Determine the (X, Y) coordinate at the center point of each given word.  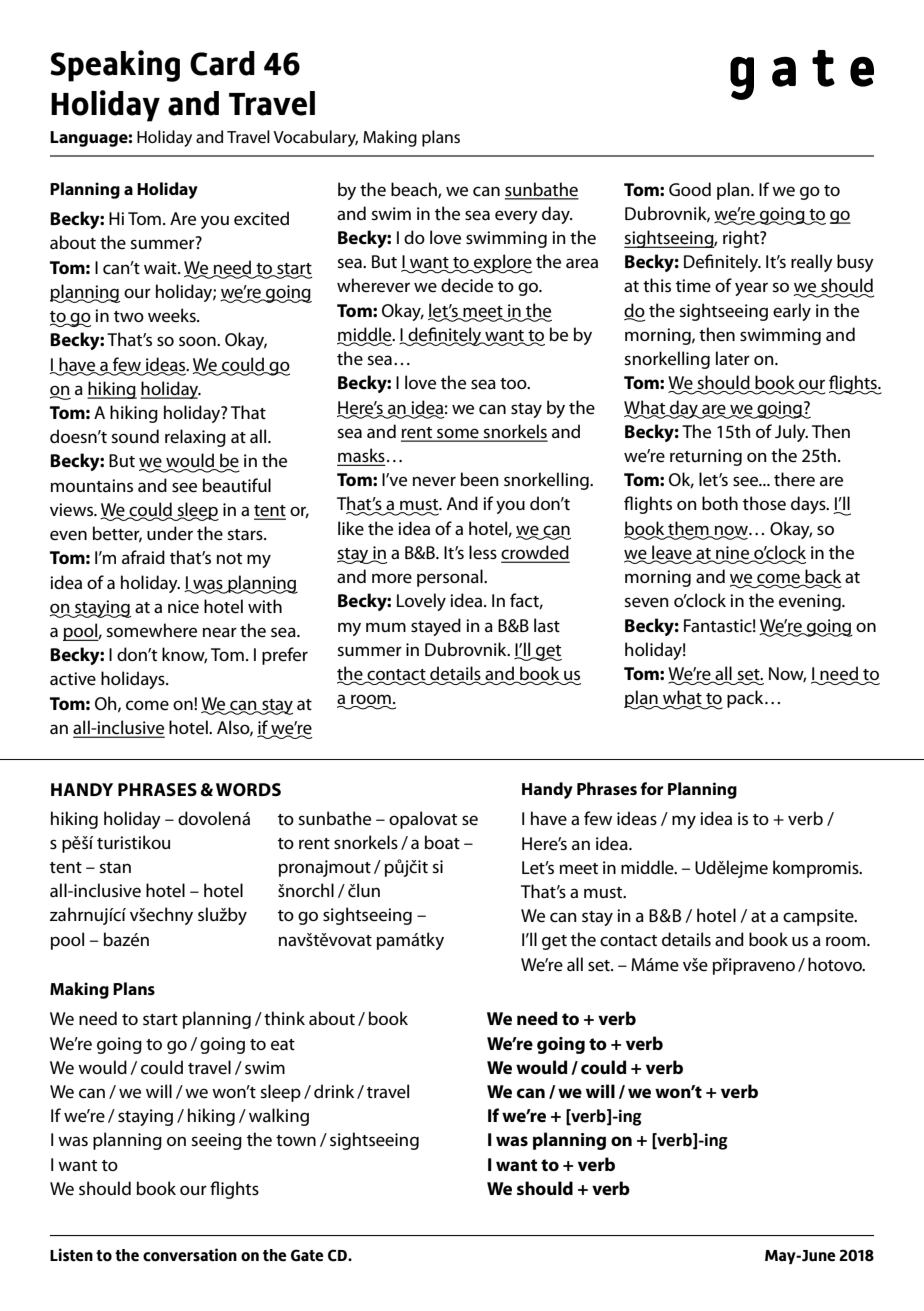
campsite (819, 917)
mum (386, 627)
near (220, 632)
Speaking (115, 66)
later (733, 358)
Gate (307, 1255)
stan (115, 868)
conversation (190, 1255)
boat (442, 842)
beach (415, 190)
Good (690, 189)
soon (198, 341)
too (514, 383)
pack (746, 699)
